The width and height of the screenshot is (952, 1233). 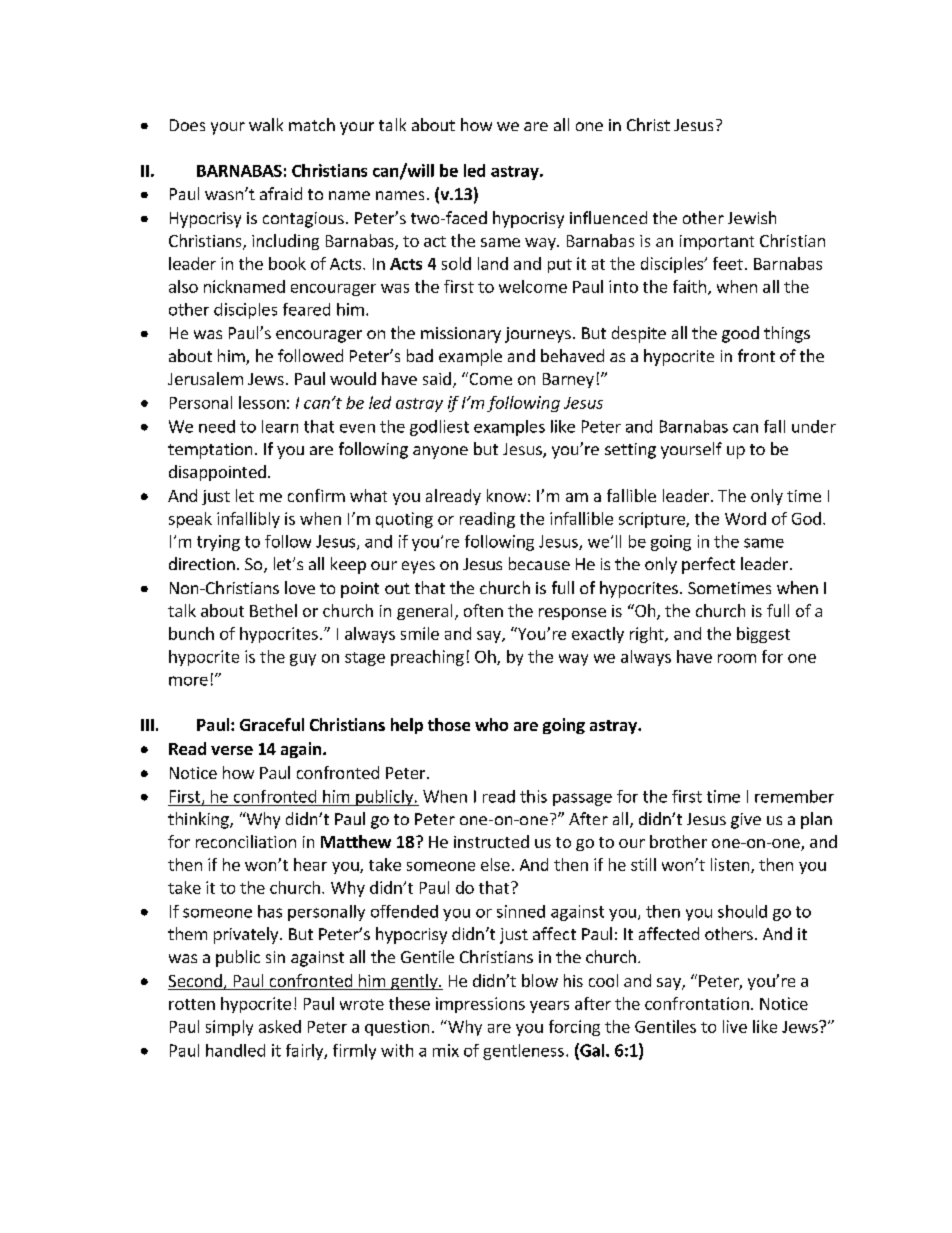 What do you see at coordinates (480, 1005) in the screenshot?
I see `impressions` at bounding box center [480, 1005].
